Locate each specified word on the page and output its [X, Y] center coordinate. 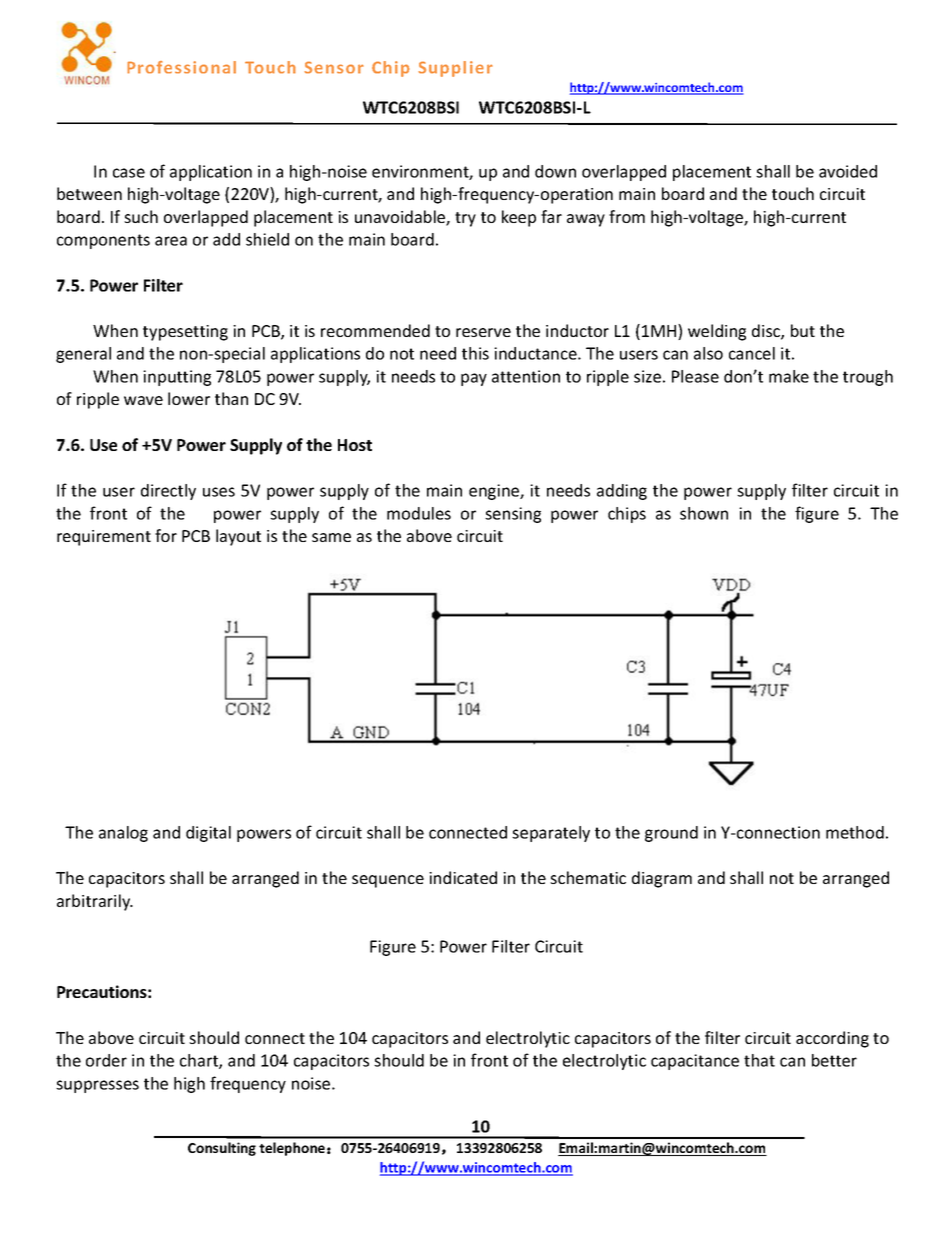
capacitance [695, 1062]
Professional [181, 67]
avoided [848, 171]
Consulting [222, 1149]
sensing [513, 515]
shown [704, 513]
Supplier [455, 69]
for [166, 535]
